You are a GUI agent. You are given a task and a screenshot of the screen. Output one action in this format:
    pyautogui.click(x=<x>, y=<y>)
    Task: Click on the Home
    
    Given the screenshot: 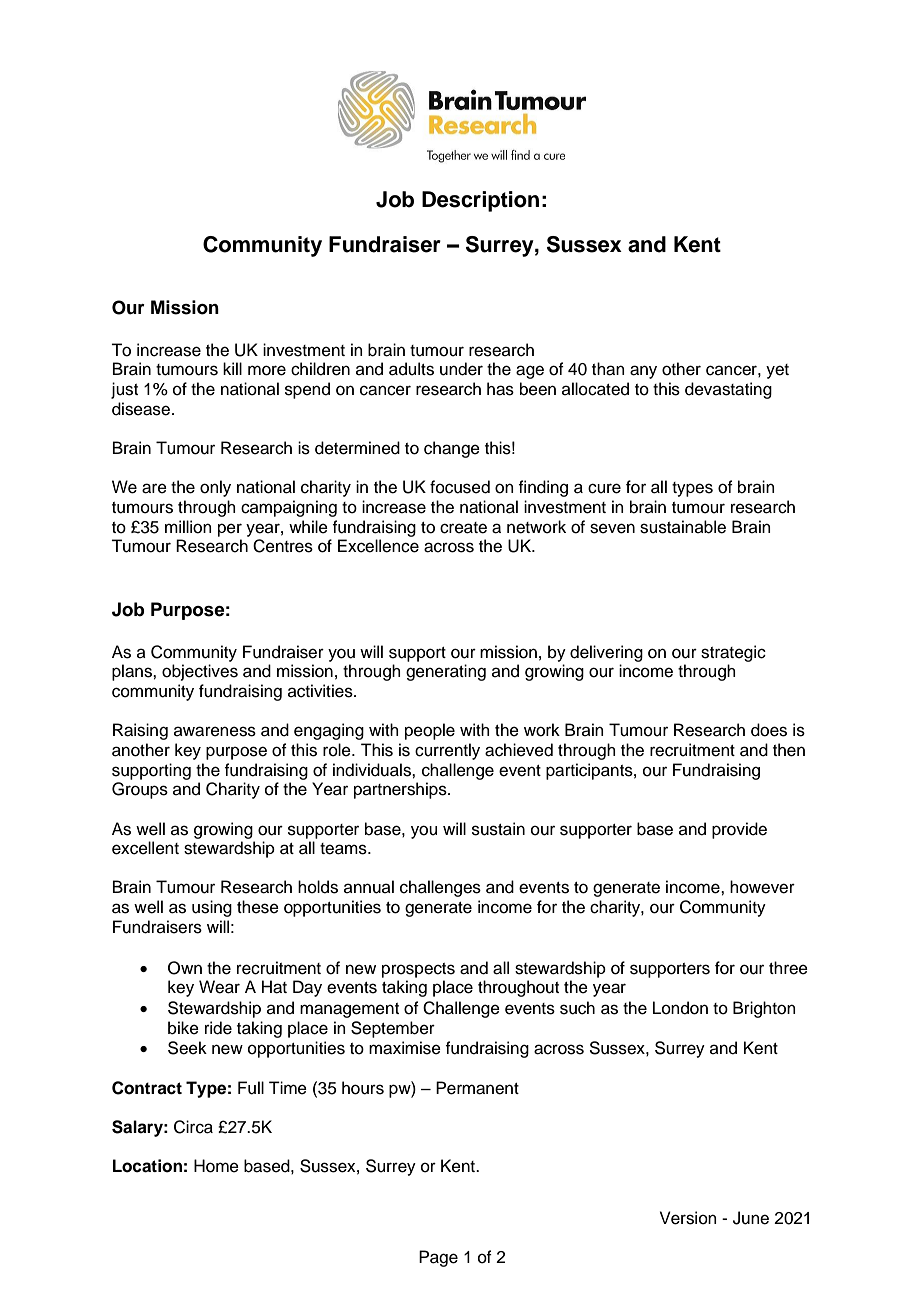 What is the action you would take?
    pyautogui.click(x=216, y=1166)
